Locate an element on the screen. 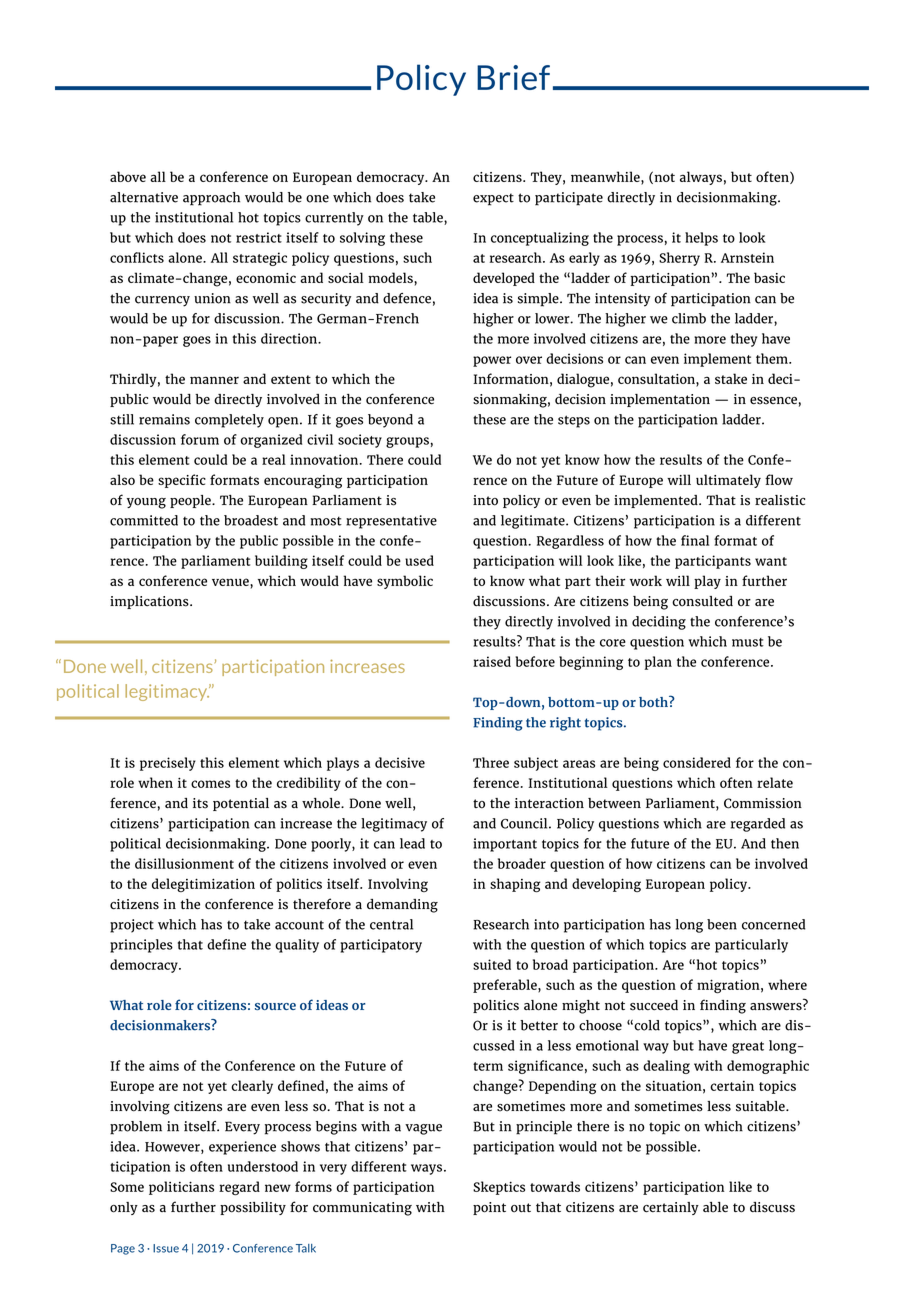 Image resolution: width=924 pixels, height=1308 pixels. politicians is located at coordinates (181, 1188).
